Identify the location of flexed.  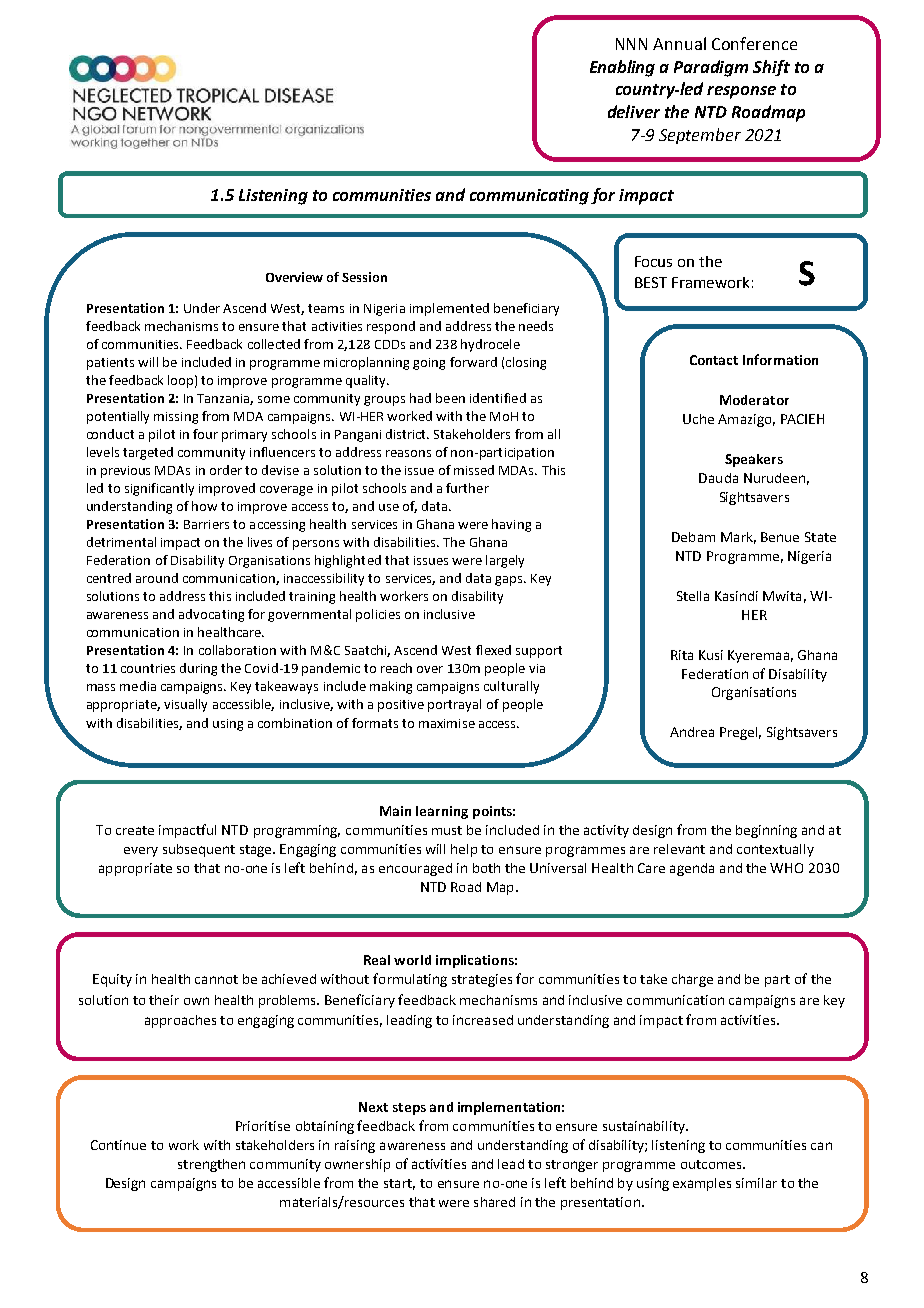
(493, 650).
